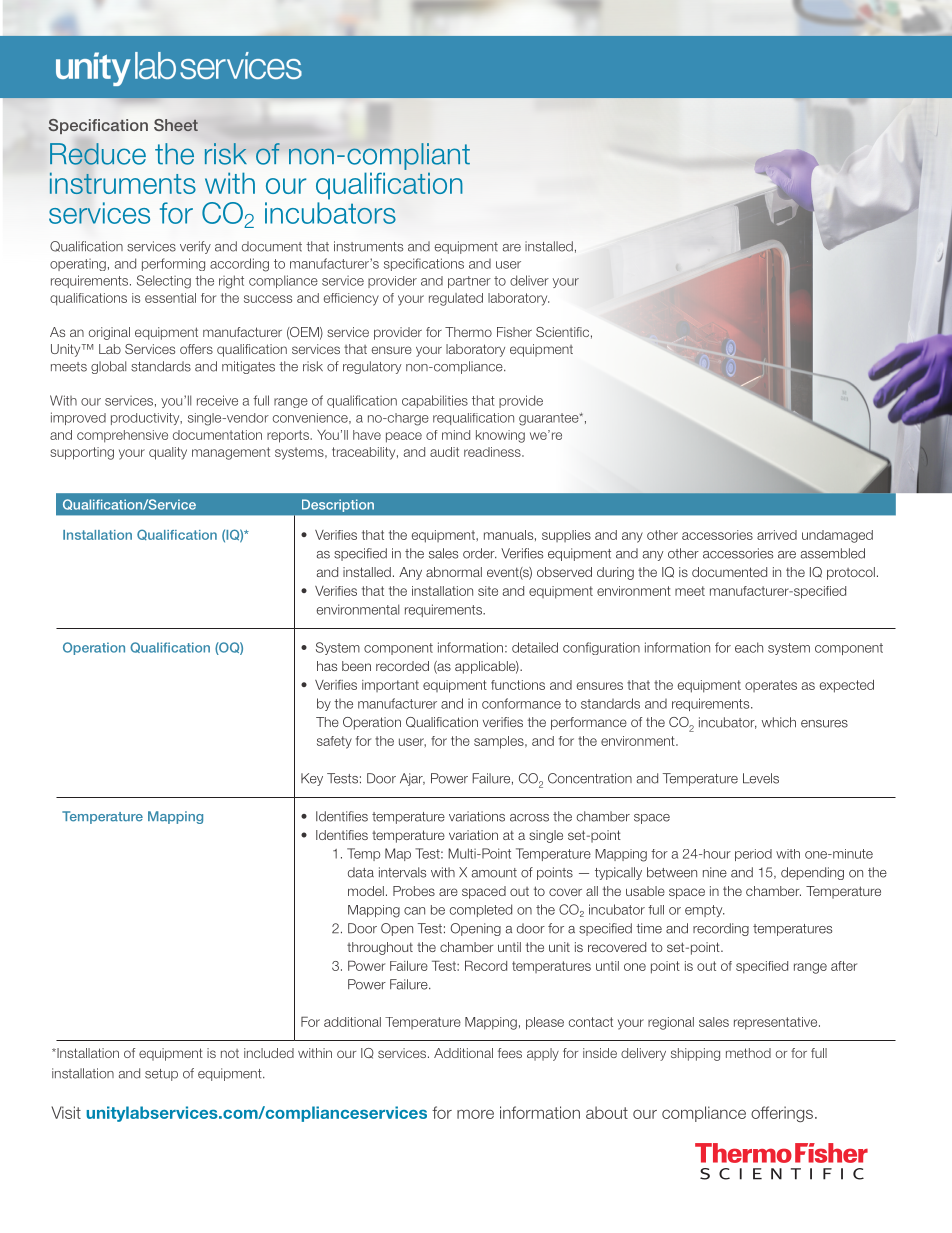 This screenshot has height=1233, width=952. Describe the element at coordinates (488, 591) in the screenshot. I see `site` at that location.
